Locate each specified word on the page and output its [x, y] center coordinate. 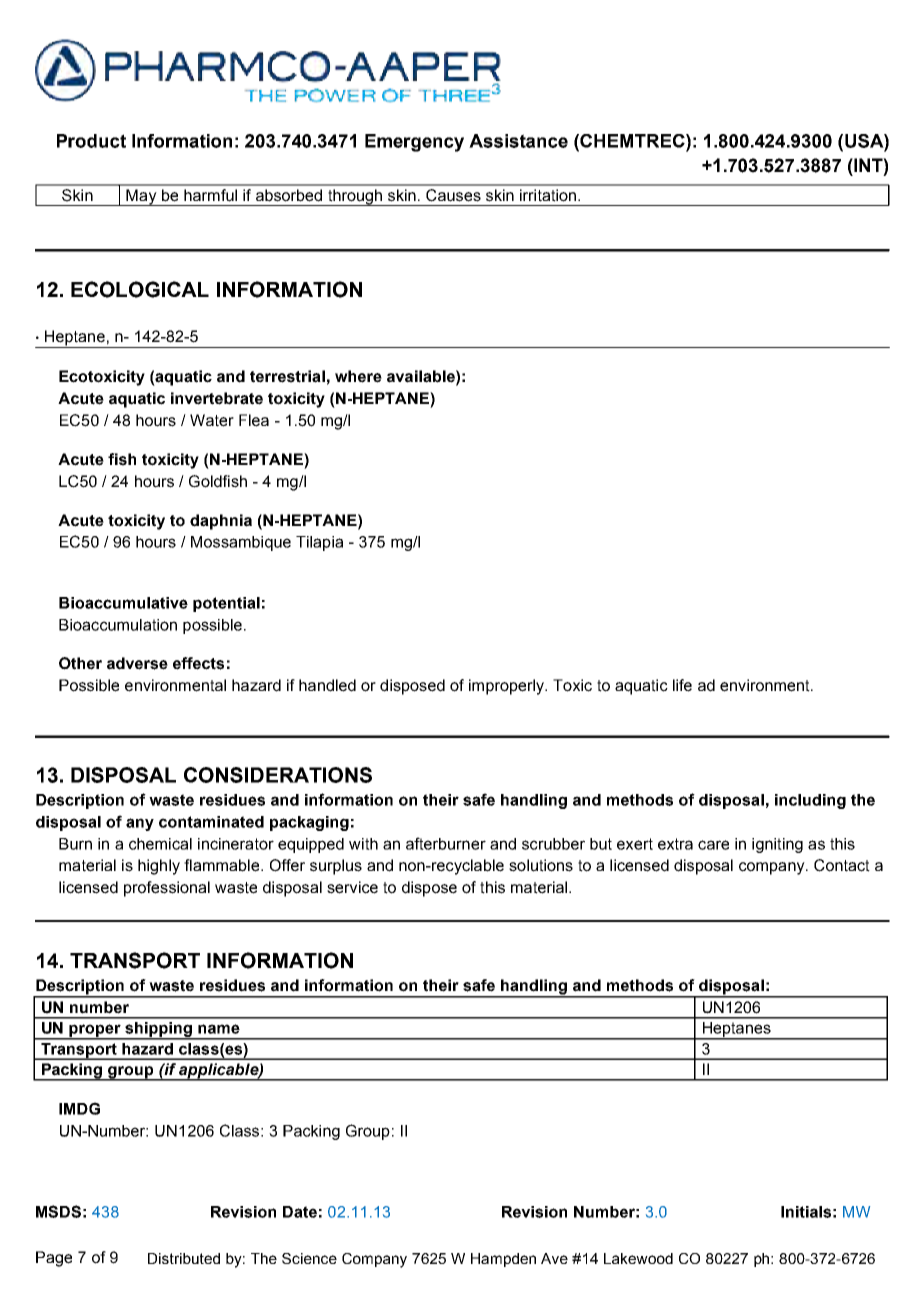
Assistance [518, 141]
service [352, 887]
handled [327, 685]
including [810, 801]
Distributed [184, 1258]
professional [167, 889]
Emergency [414, 143]
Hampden [503, 1260]
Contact [842, 865]
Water [212, 420]
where [358, 376]
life [682, 685]
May [141, 197]
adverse [137, 663]
